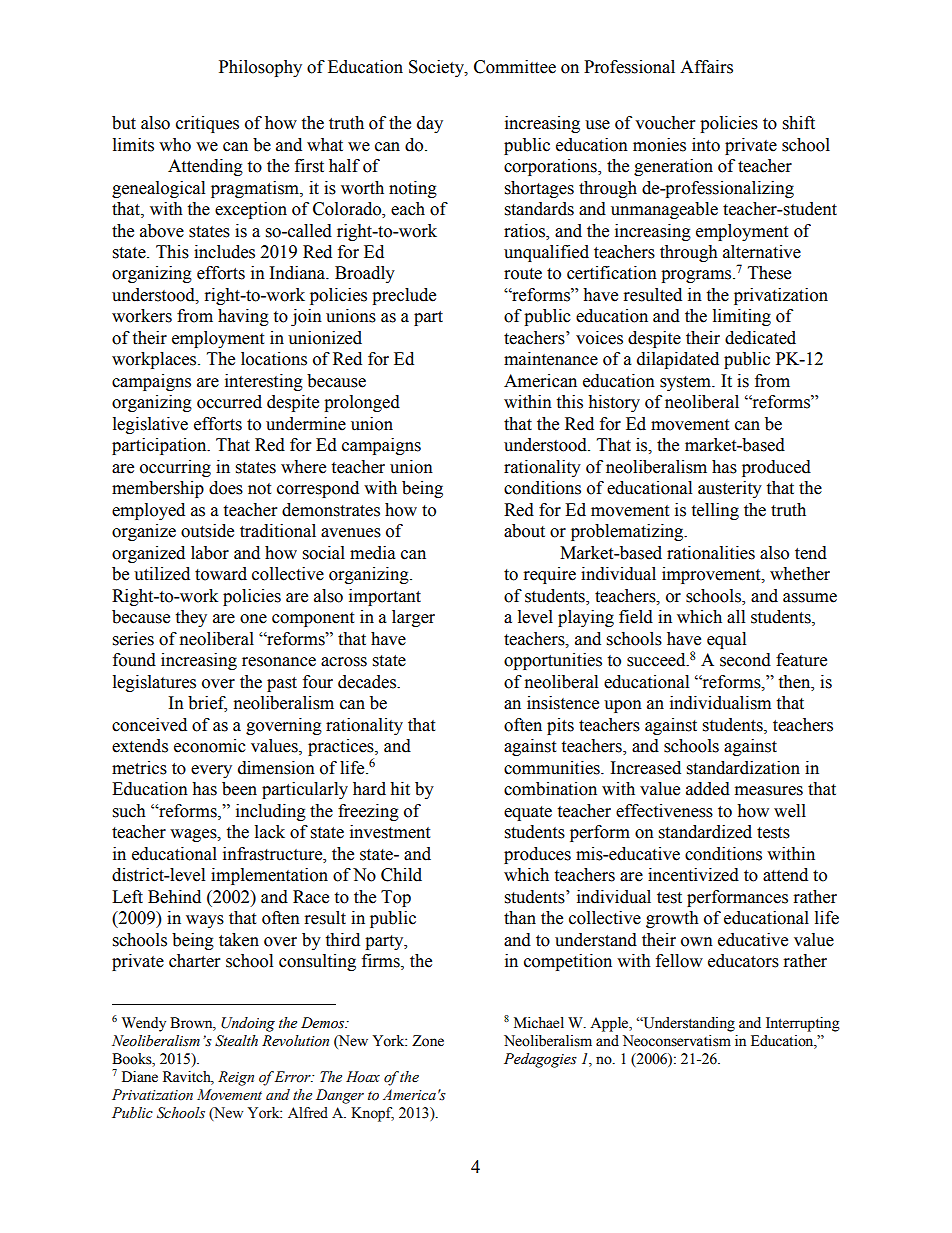 This screenshot has height=1233, width=952. What do you see at coordinates (207, 124) in the screenshot?
I see `critiques` at bounding box center [207, 124].
